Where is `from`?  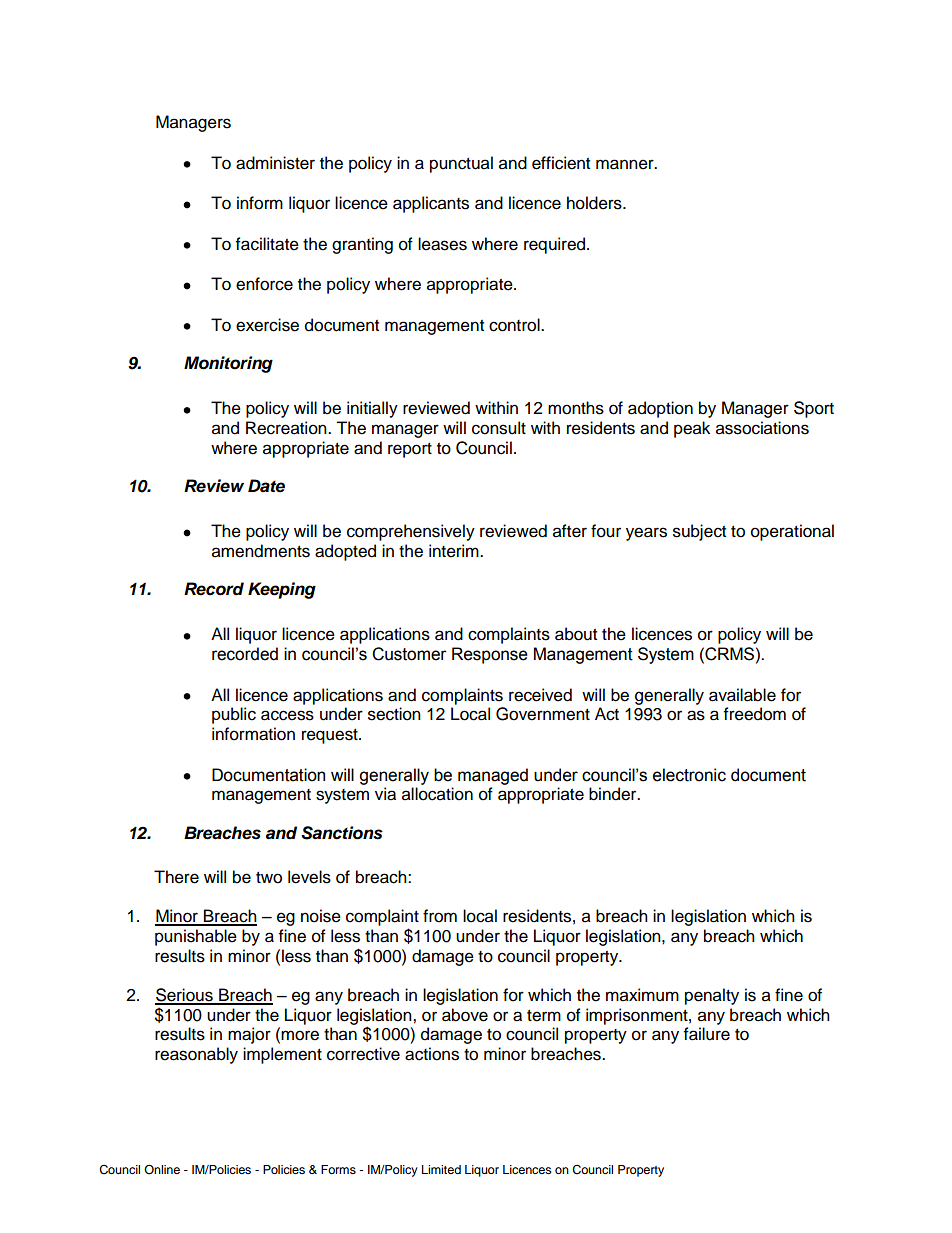
from is located at coordinates (440, 916).
